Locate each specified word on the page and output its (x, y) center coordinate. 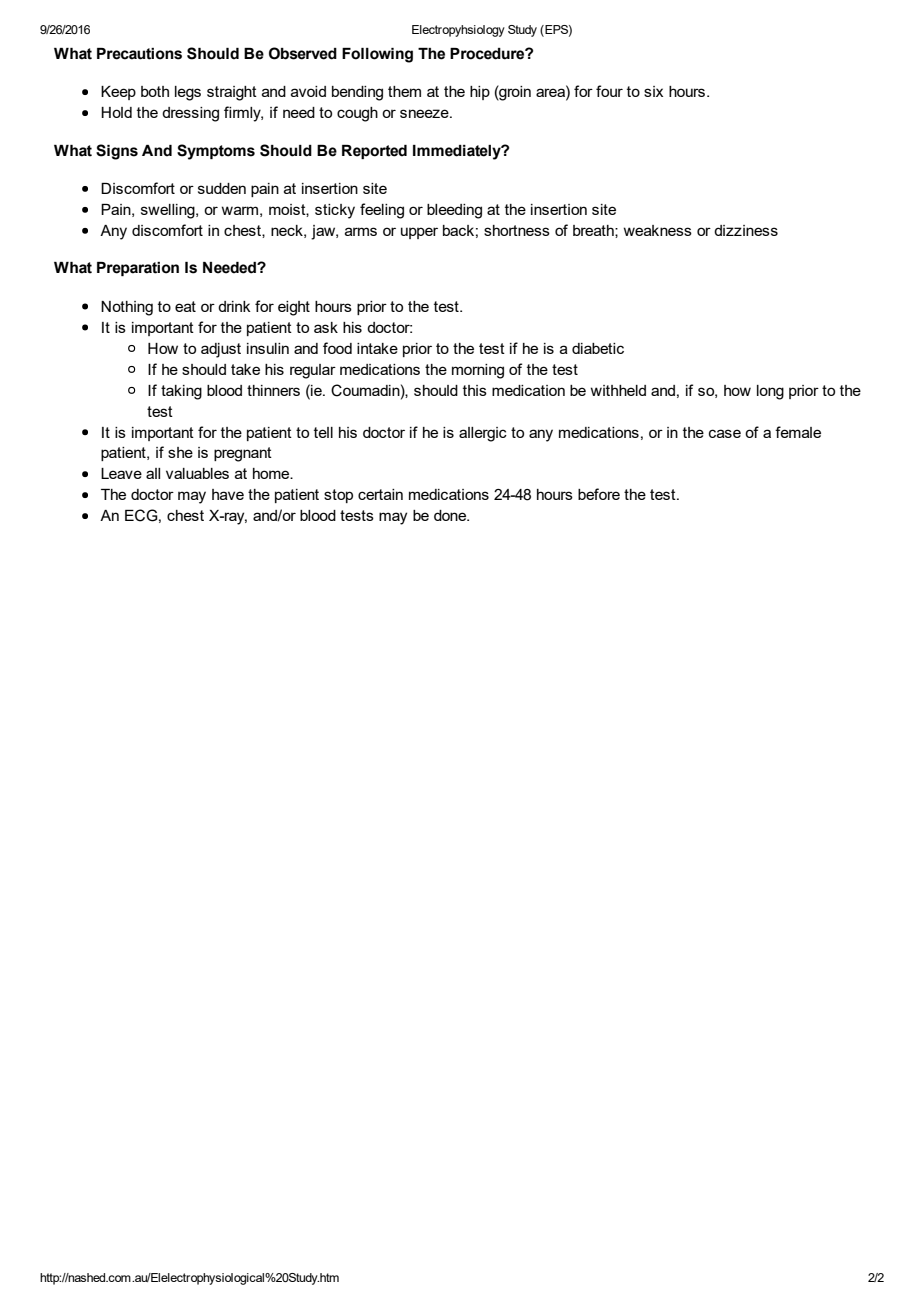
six (653, 91)
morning (478, 371)
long (770, 392)
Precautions (139, 54)
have (228, 494)
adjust (221, 350)
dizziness (746, 230)
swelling (169, 211)
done (451, 515)
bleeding (454, 211)
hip (480, 93)
